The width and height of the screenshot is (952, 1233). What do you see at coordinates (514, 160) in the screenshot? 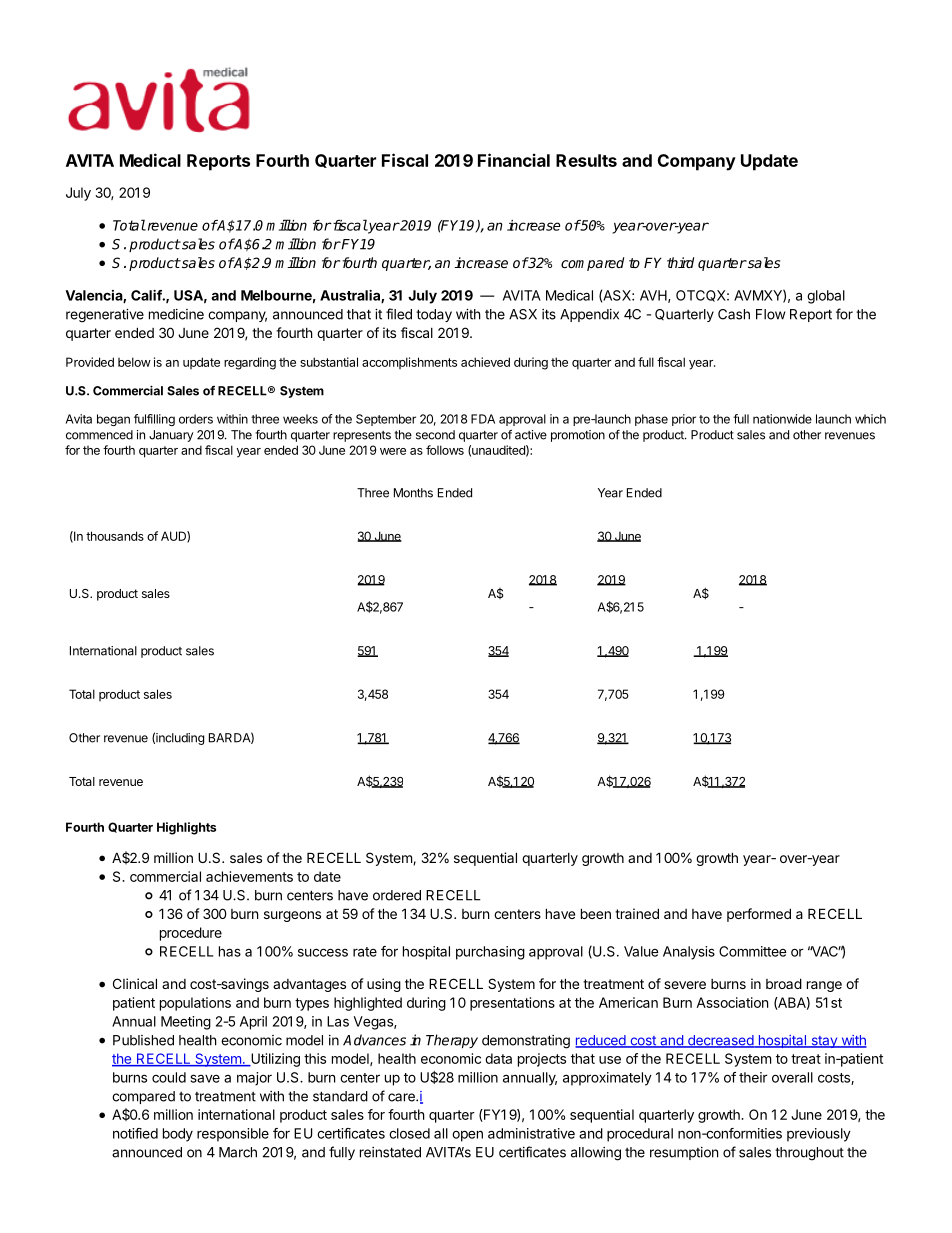
I see `Financial` at bounding box center [514, 160].
